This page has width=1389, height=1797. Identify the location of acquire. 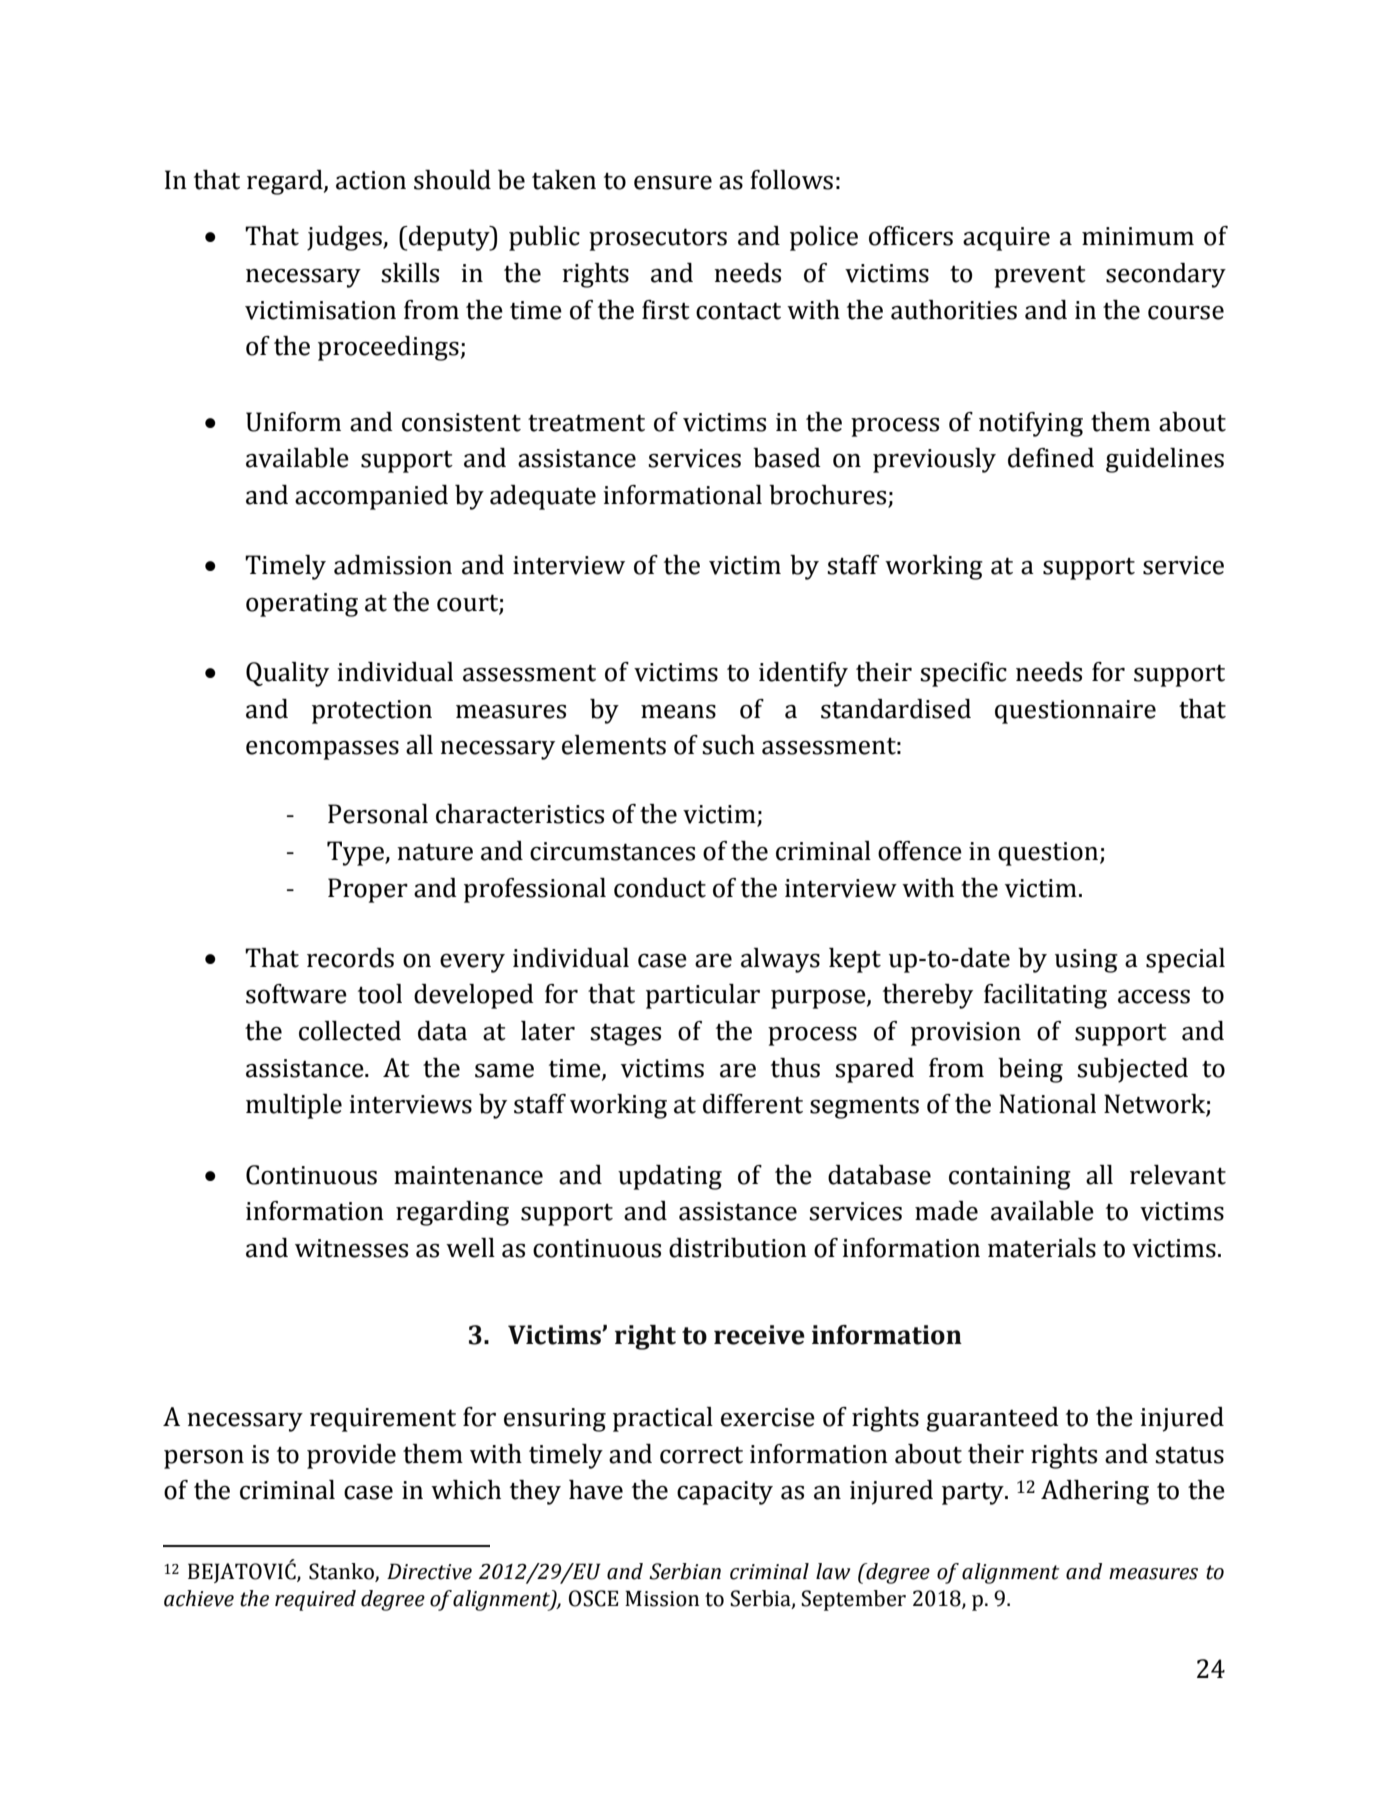
(1006, 239).
